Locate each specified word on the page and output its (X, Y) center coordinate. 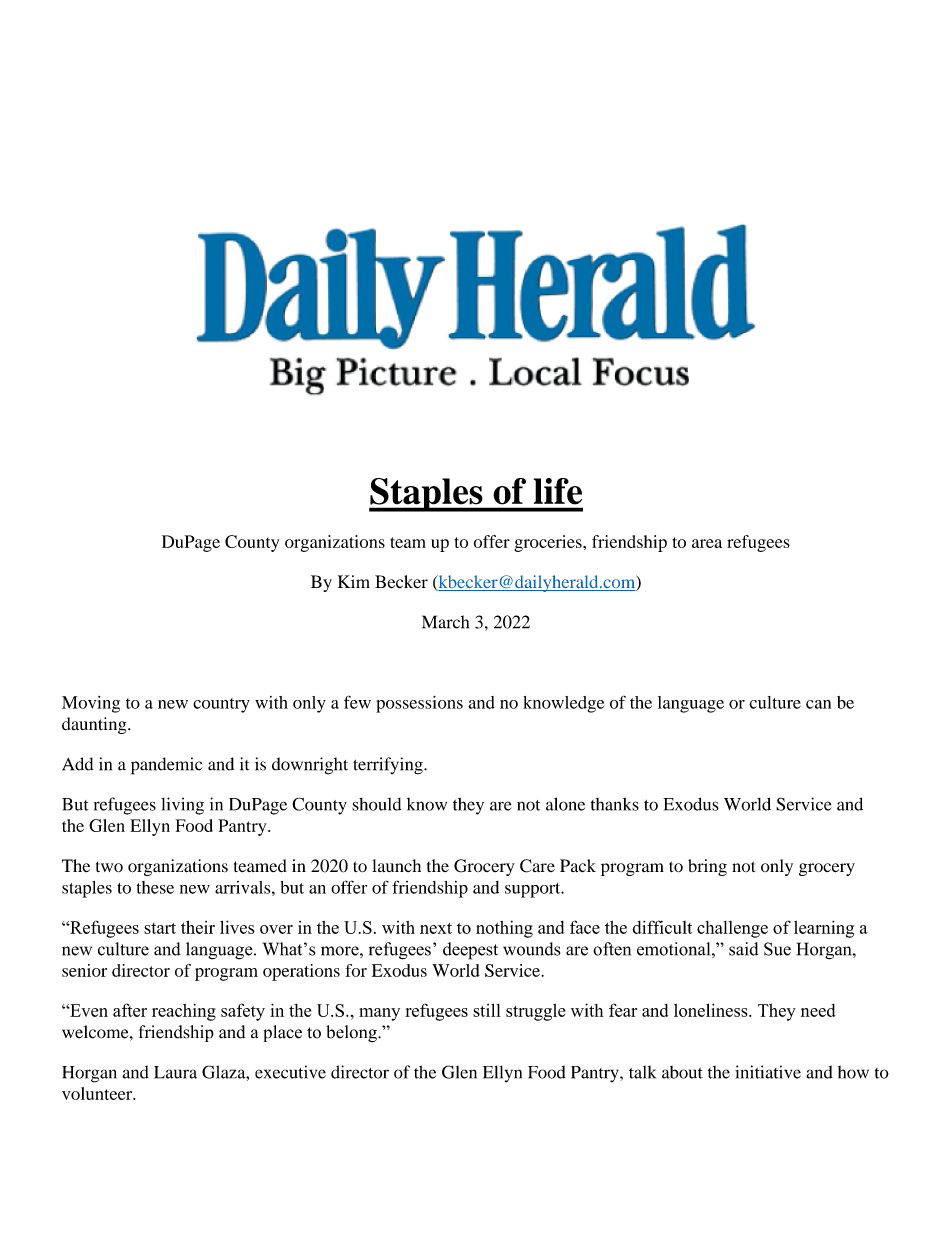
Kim (354, 581)
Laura (175, 1072)
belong (352, 1033)
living (182, 806)
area (707, 543)
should (376, 804)
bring (707, 867)
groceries (549, 543)
